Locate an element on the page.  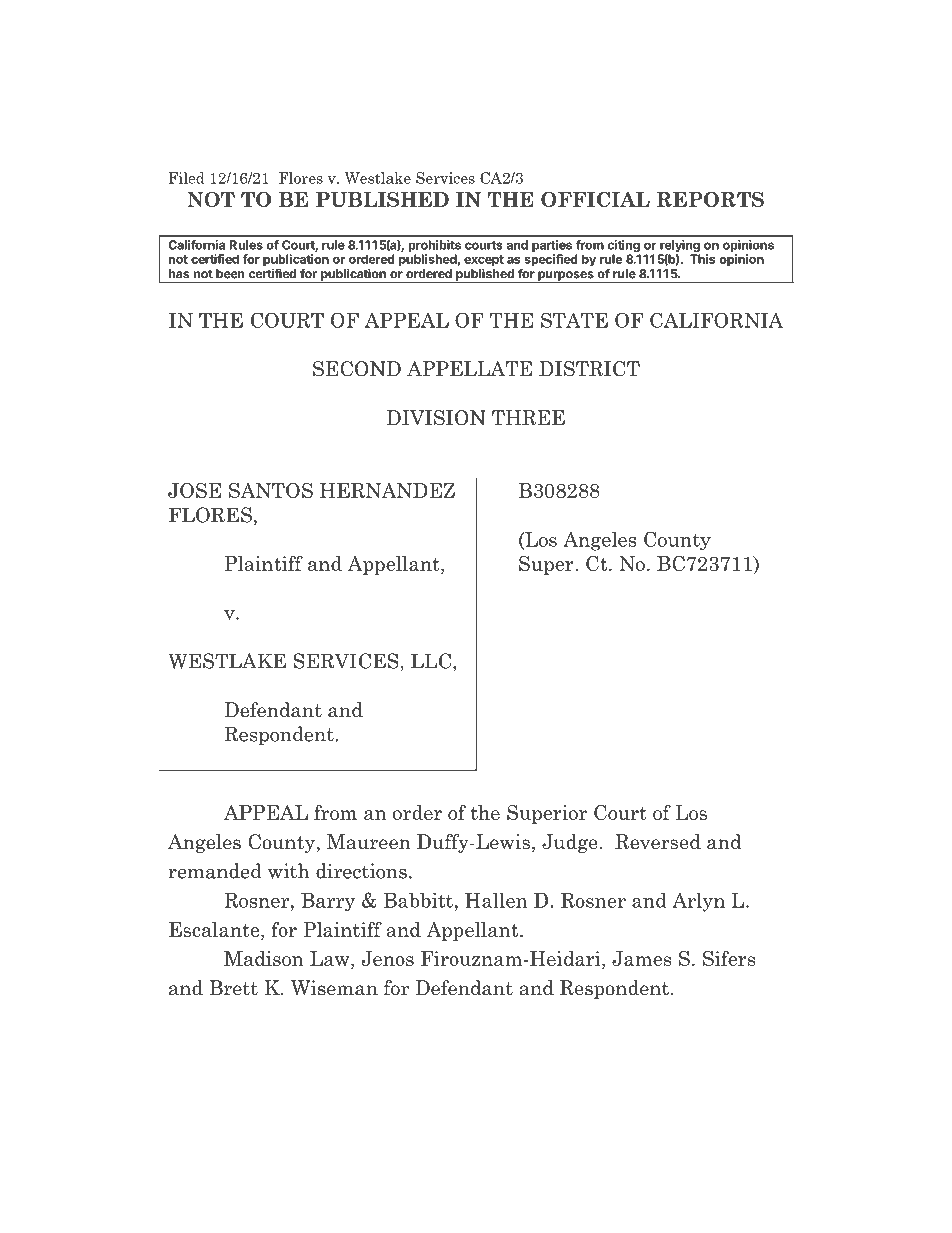
directions is located at coordinates (361, 871).
